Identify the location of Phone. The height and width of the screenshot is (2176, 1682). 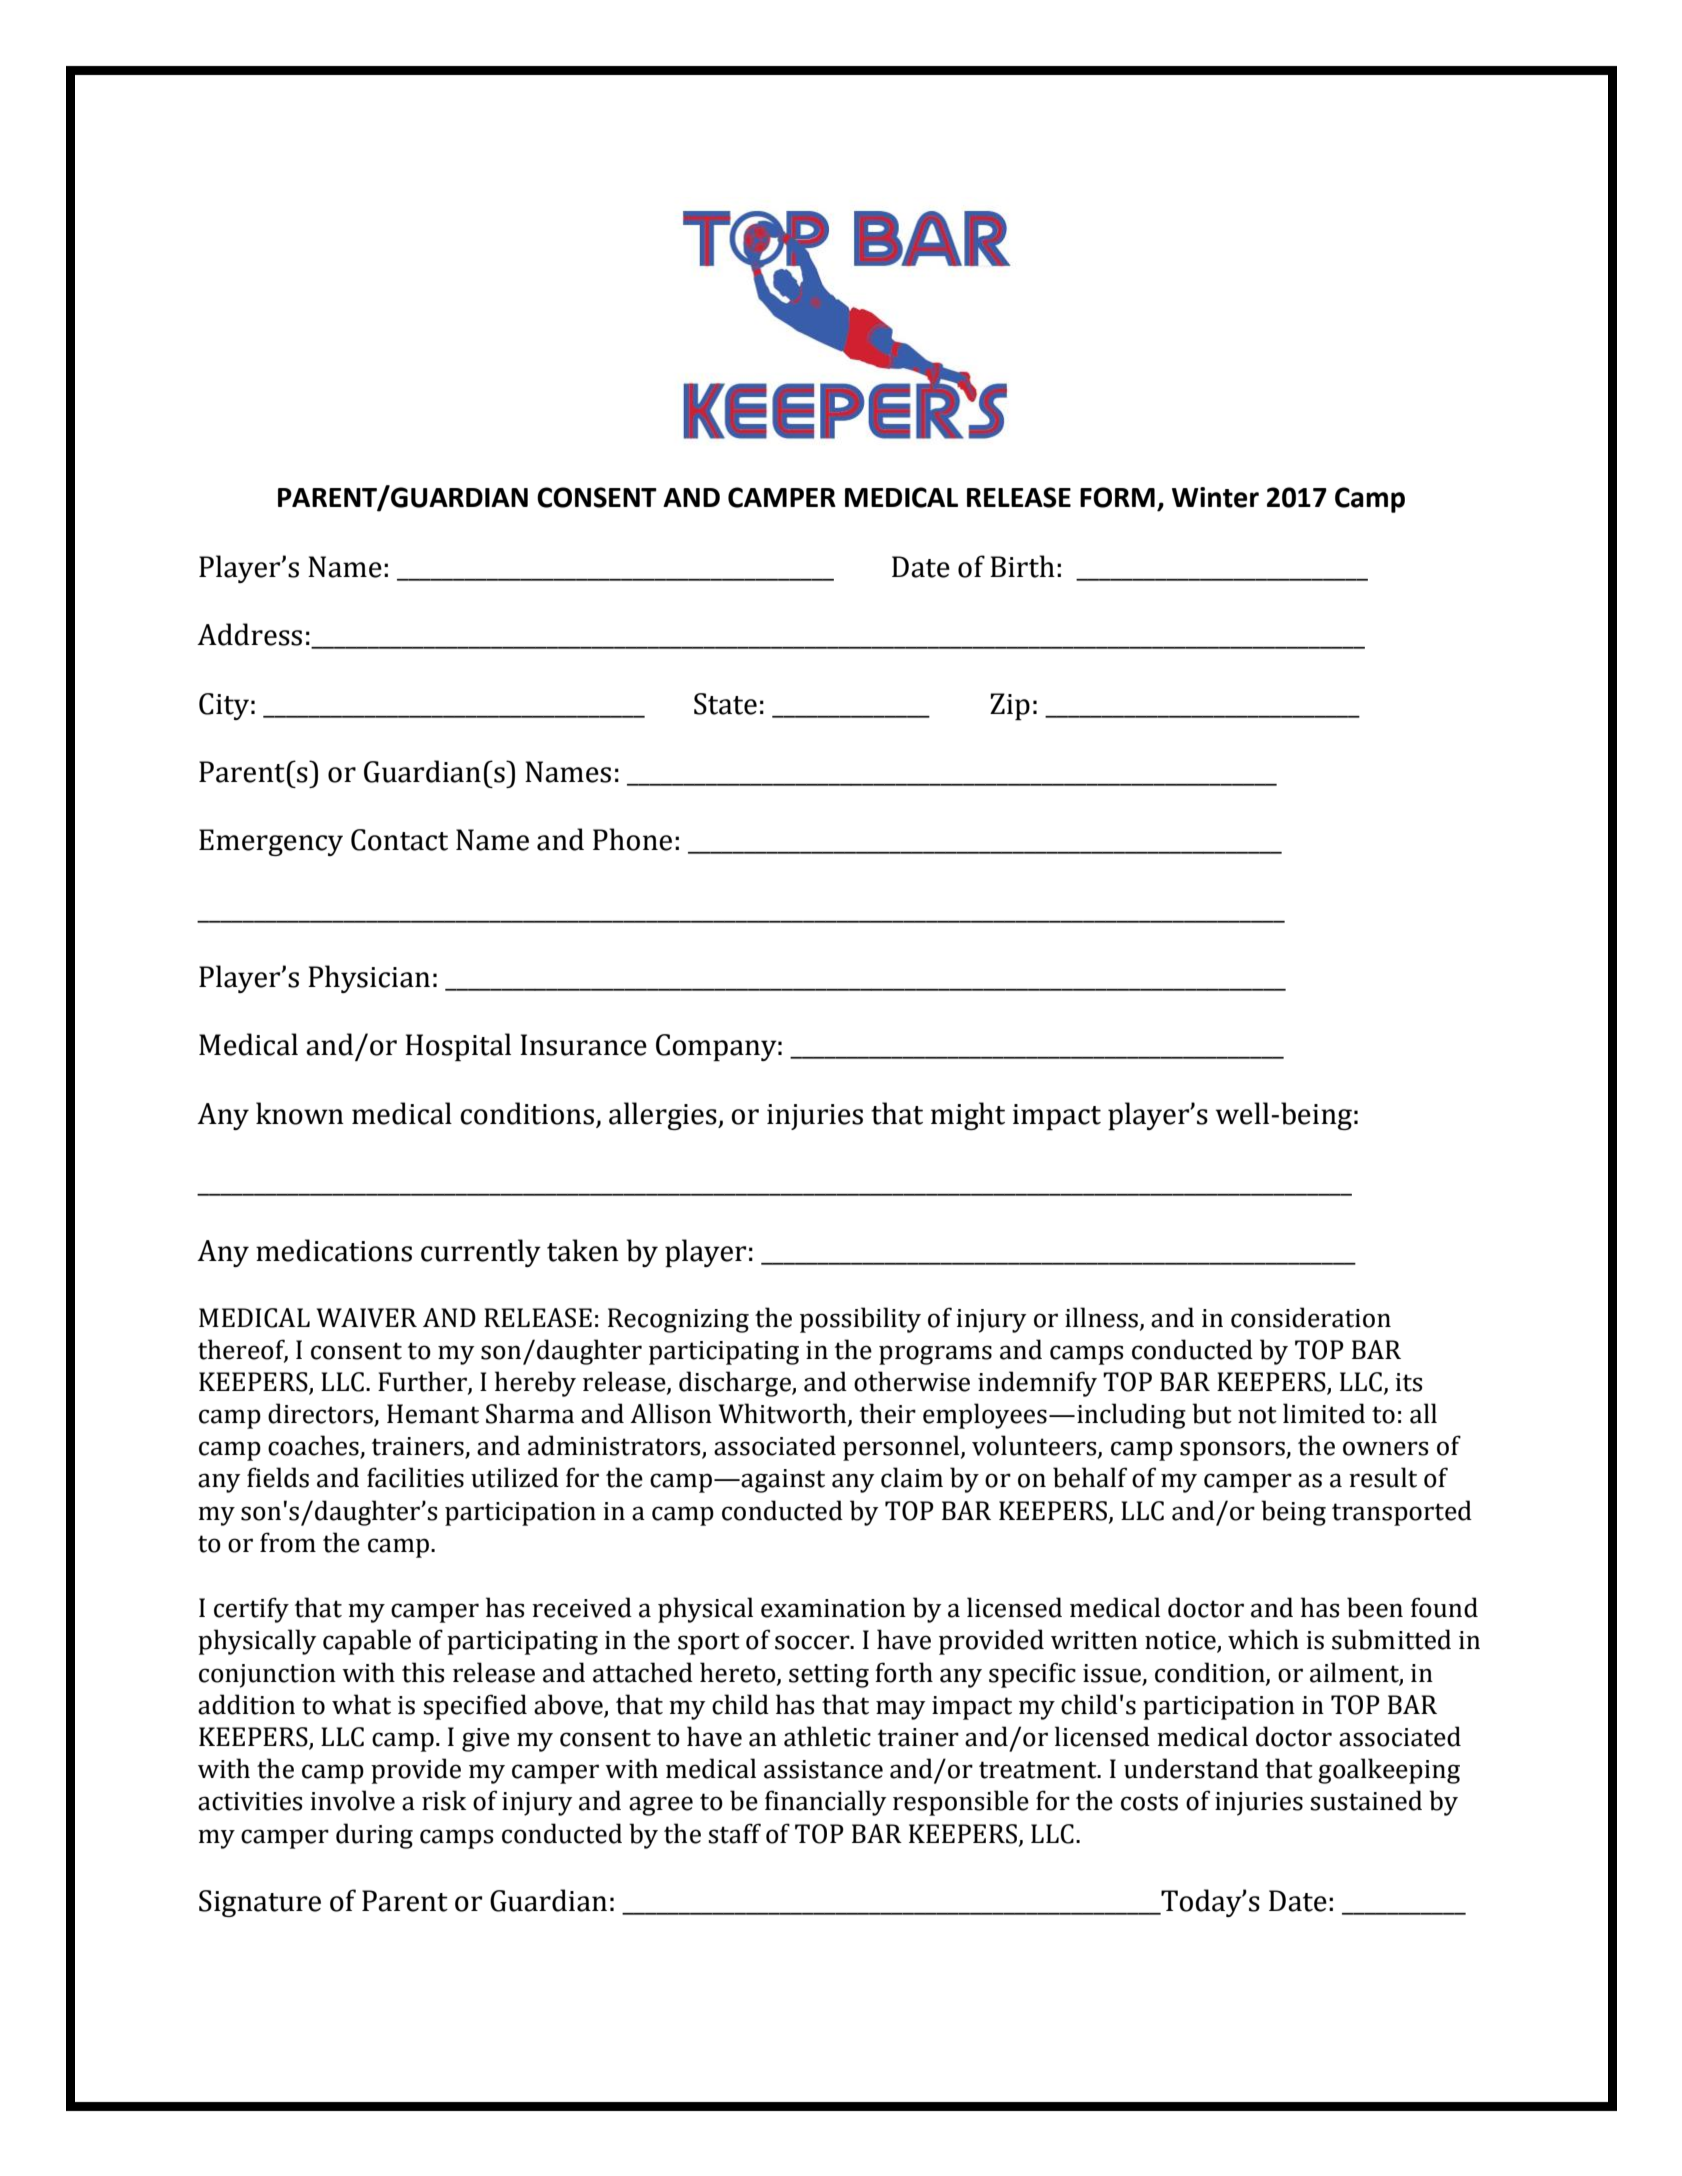
(632, 839).
